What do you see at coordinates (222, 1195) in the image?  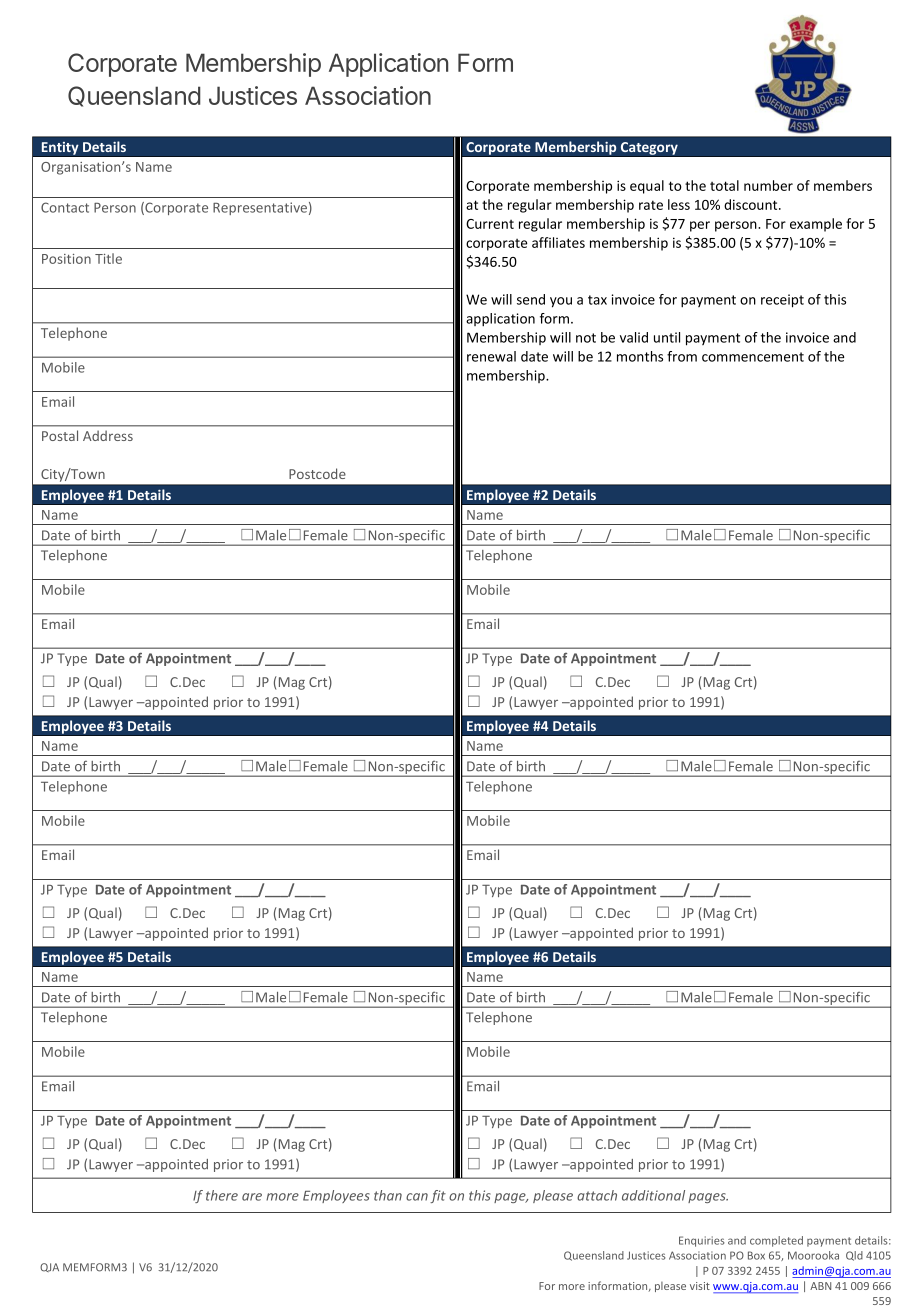 I see `there` at bounding box center [222, 1195].
